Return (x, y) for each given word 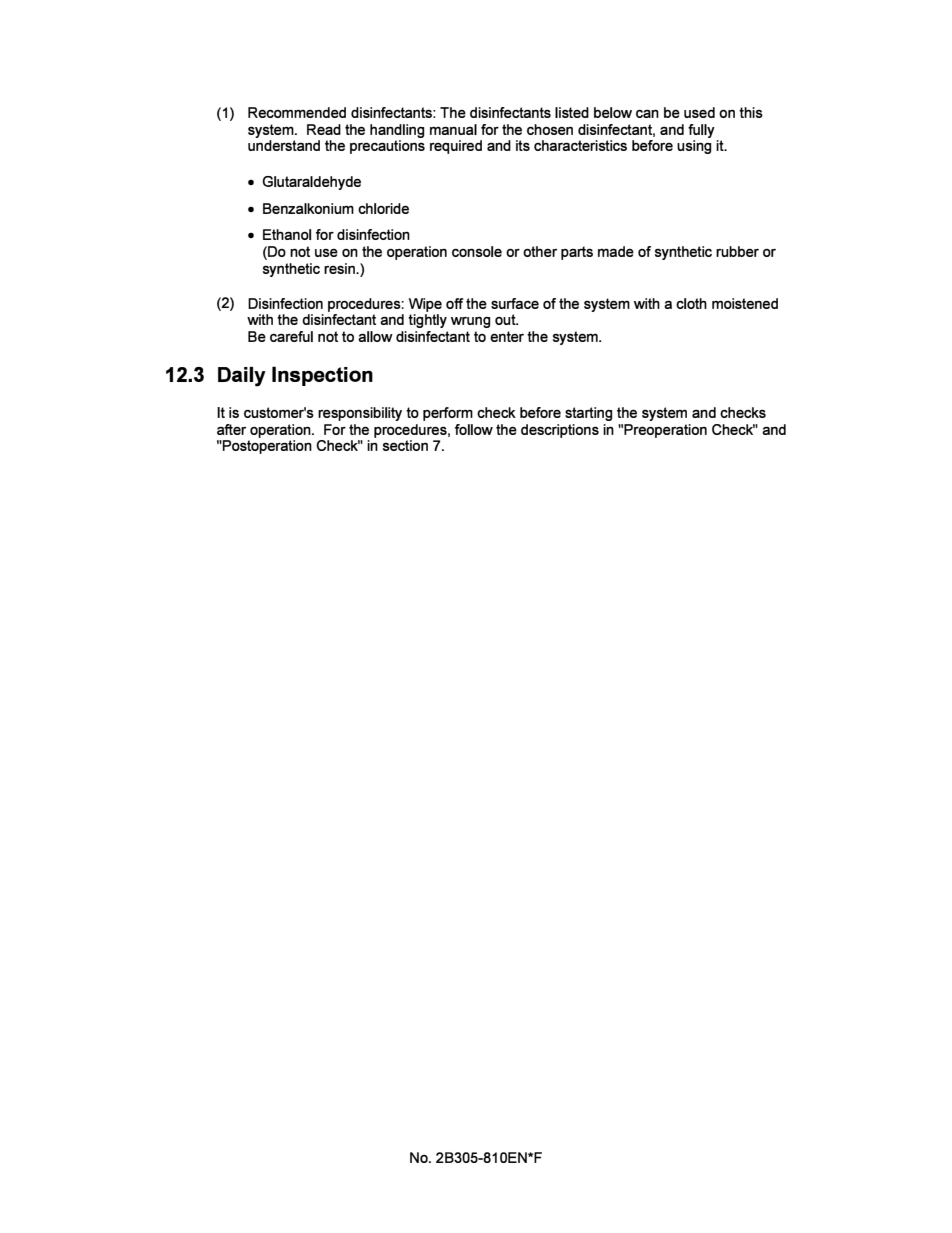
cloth (691, 303)
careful (291, 336)
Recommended (297, 112)
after (231, 429)
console (477, 251)
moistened (745, 303)
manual (453, 129)
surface (515, 303)
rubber (737, 251)
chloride (383, 208)
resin (340, 268)
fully (701, 131)
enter (507, 336)
